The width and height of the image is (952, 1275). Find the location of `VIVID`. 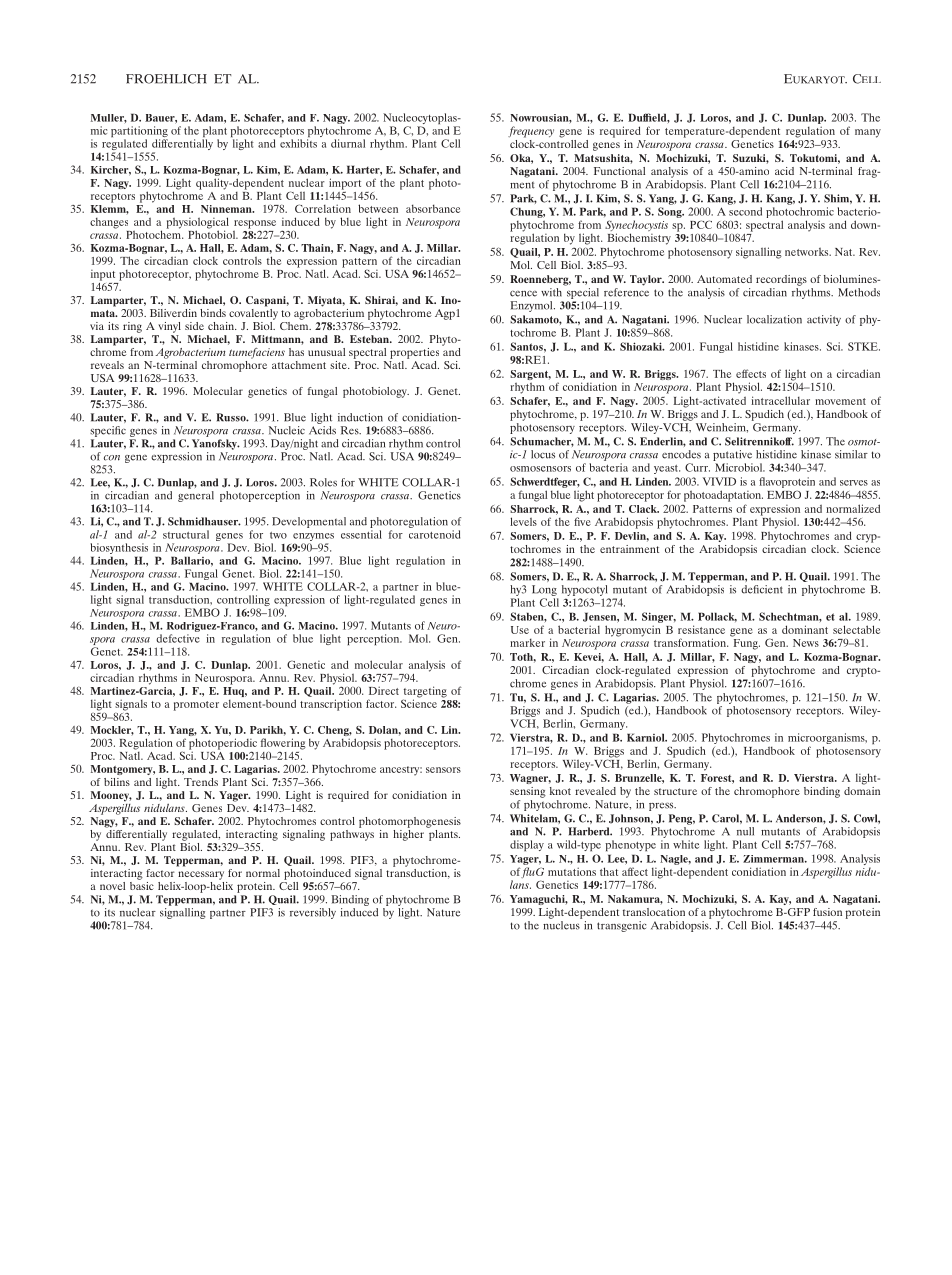

VIVID is located at coordinates (719, 481).
